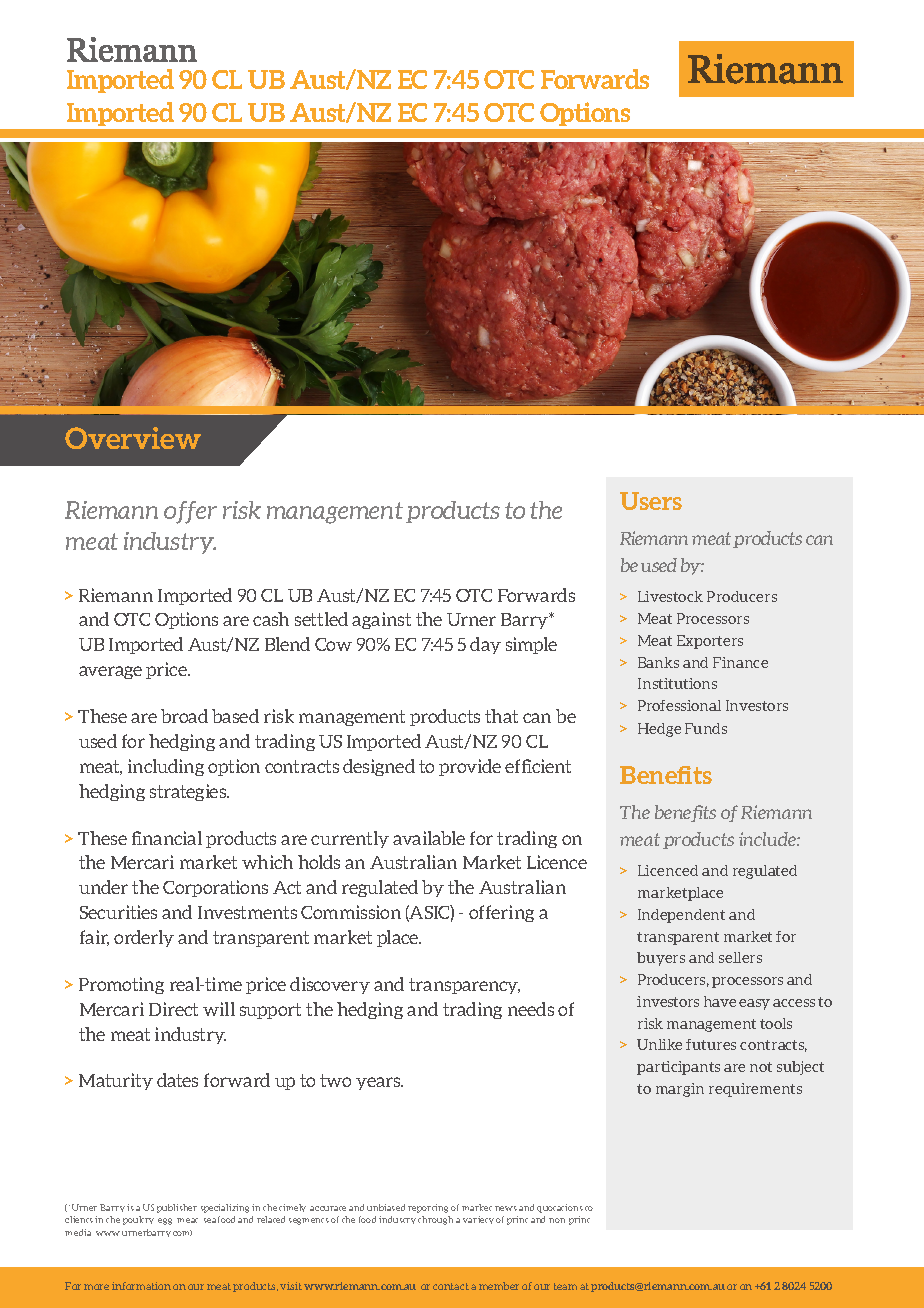  Describe the element at coordinates (740, 662) in the screenshot. I see `Finance` at that location.
